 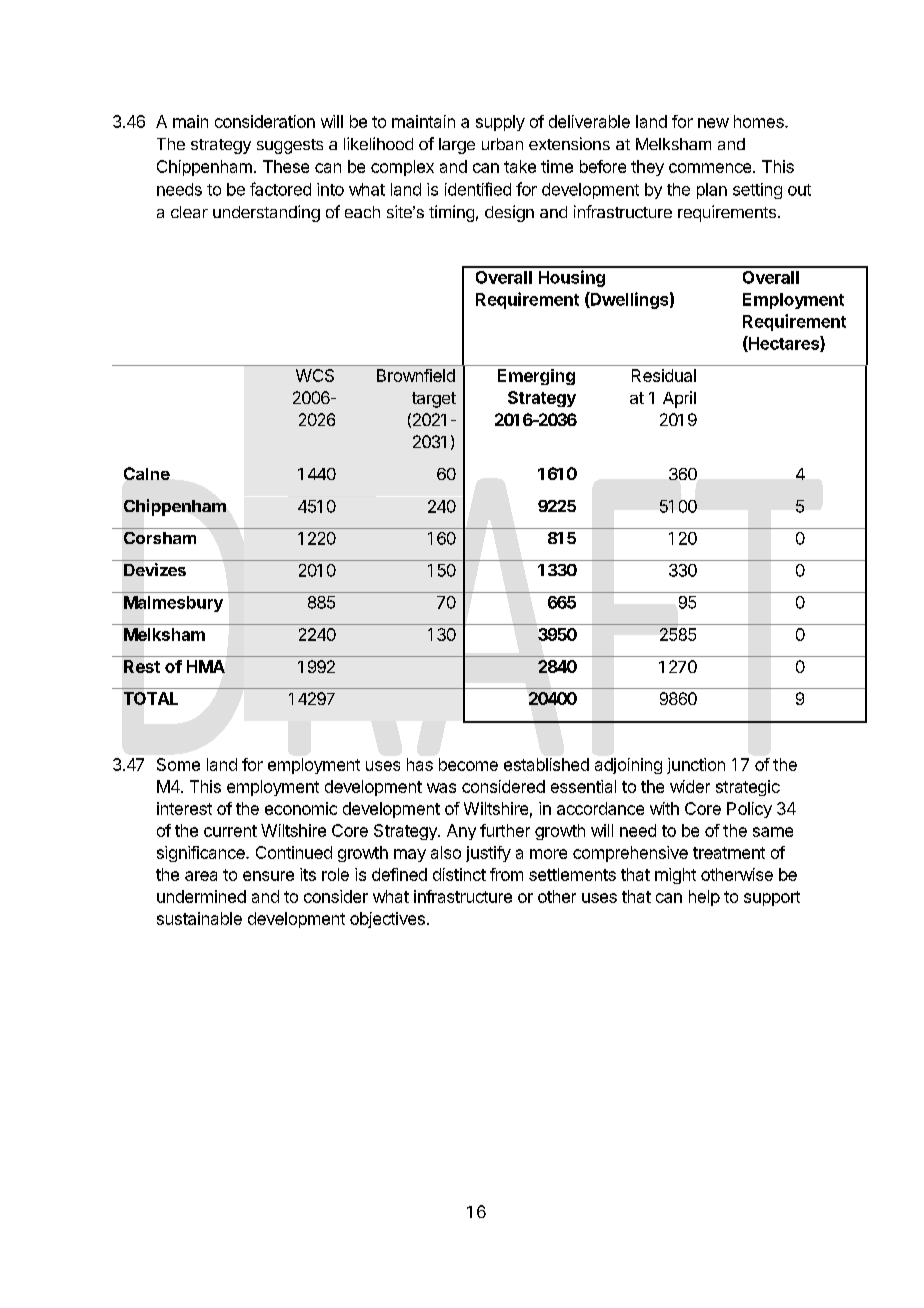 What do you see at coordinates (201, 896) in the document?
I see `undermined` at bounding box center [201, 896].
